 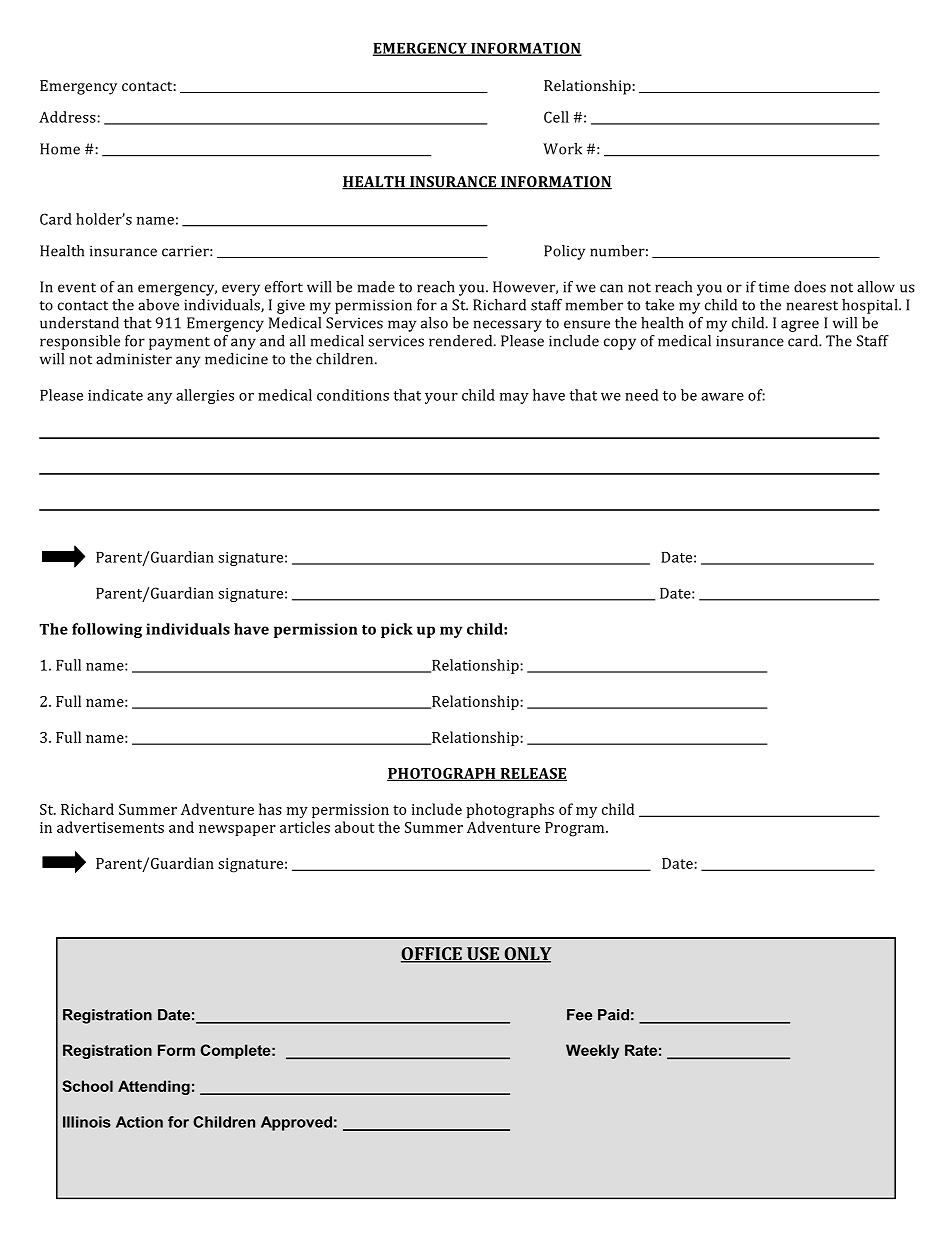 I want to click on your, so click(x=441, y=398).
